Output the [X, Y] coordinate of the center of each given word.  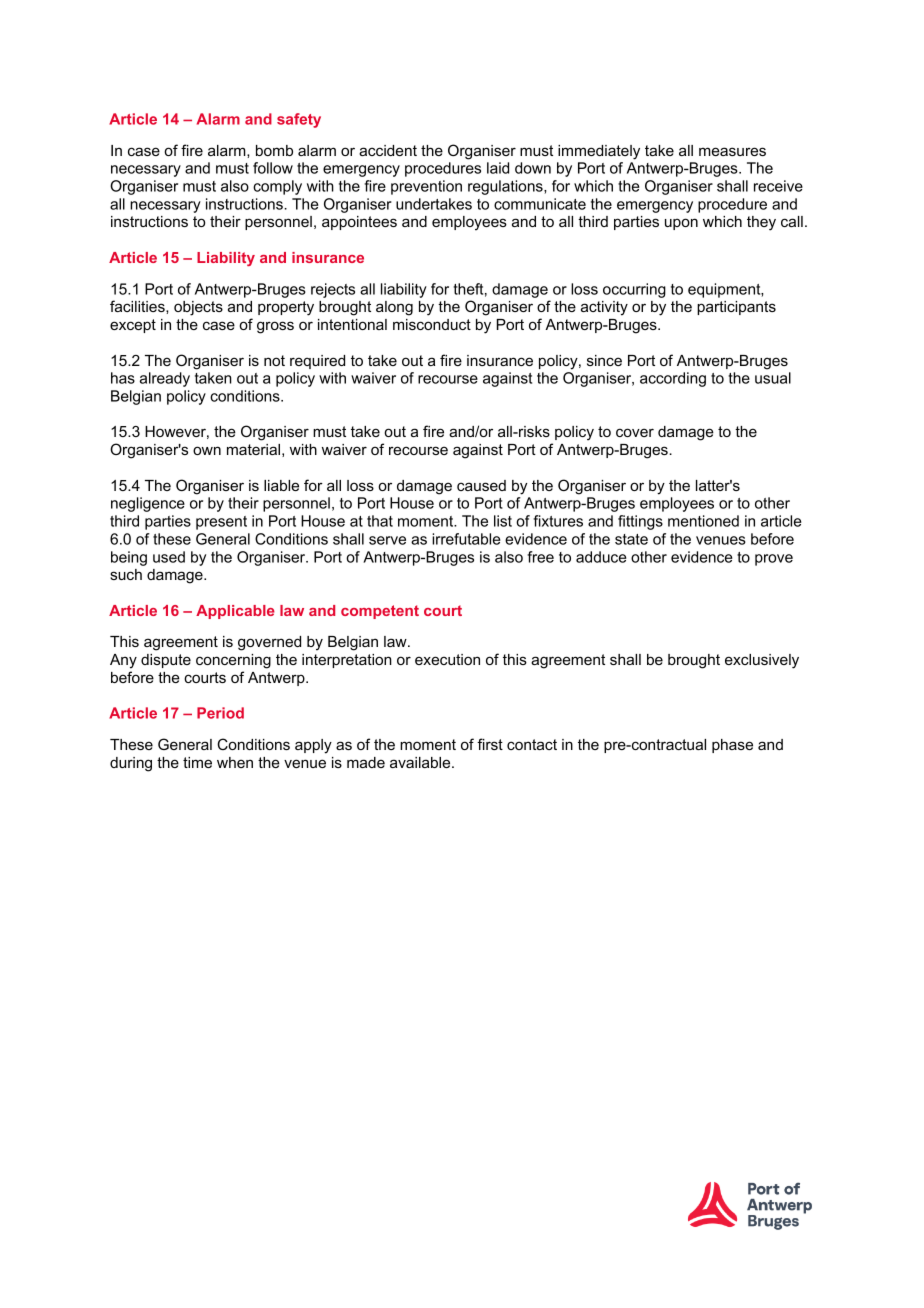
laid [498, 168]
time [197, 762]
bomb [274, 150]
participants [736, 308]
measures [732, 151]
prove [774, 560]
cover [635, 432]
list [503, 521]
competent [380, 612]
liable [281, 485]
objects [198, 308]
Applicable [235, 612]
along [394, 308]
